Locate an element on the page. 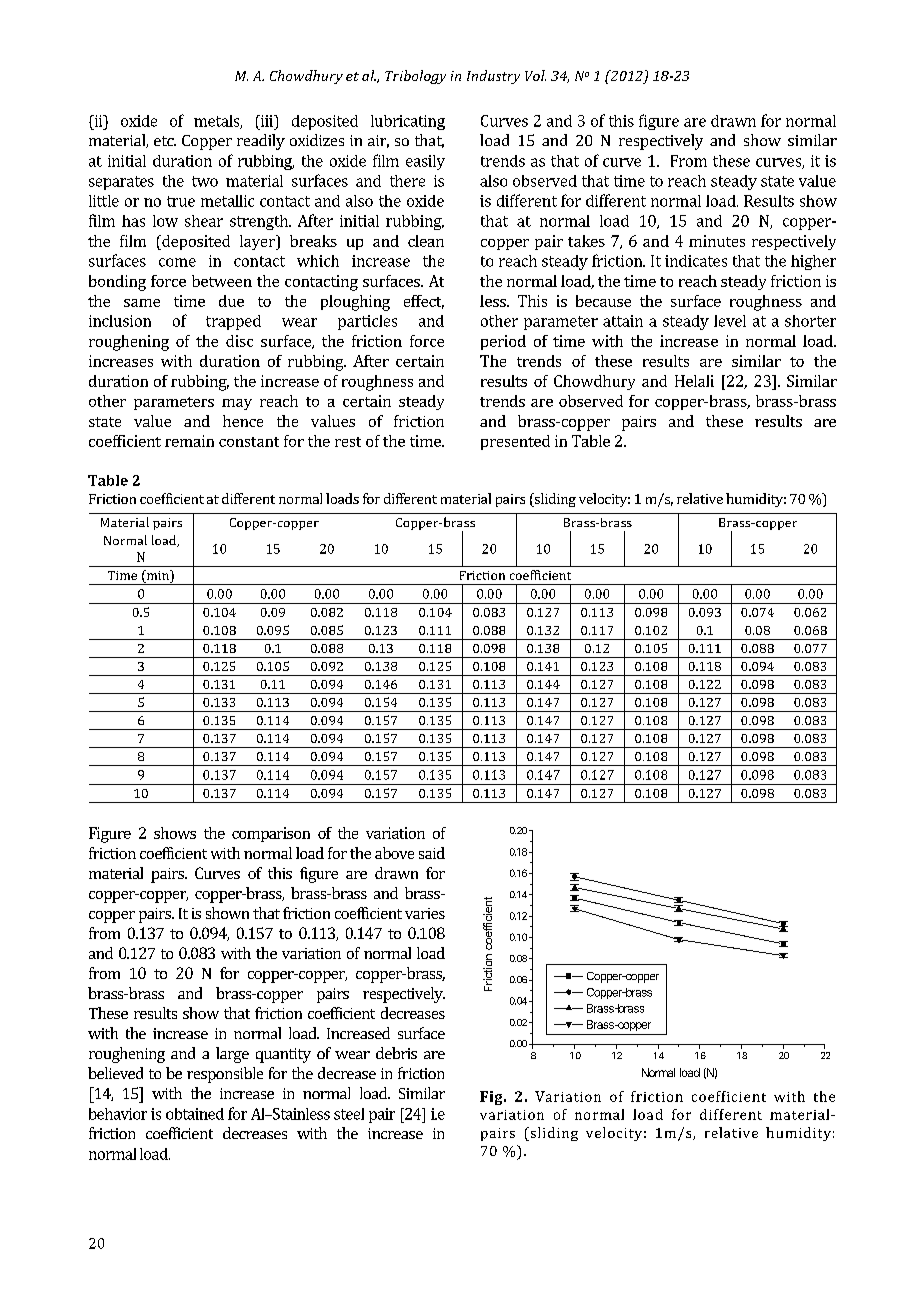 The image size is (924, 1308). varies is located at coordinates (425, 913).
